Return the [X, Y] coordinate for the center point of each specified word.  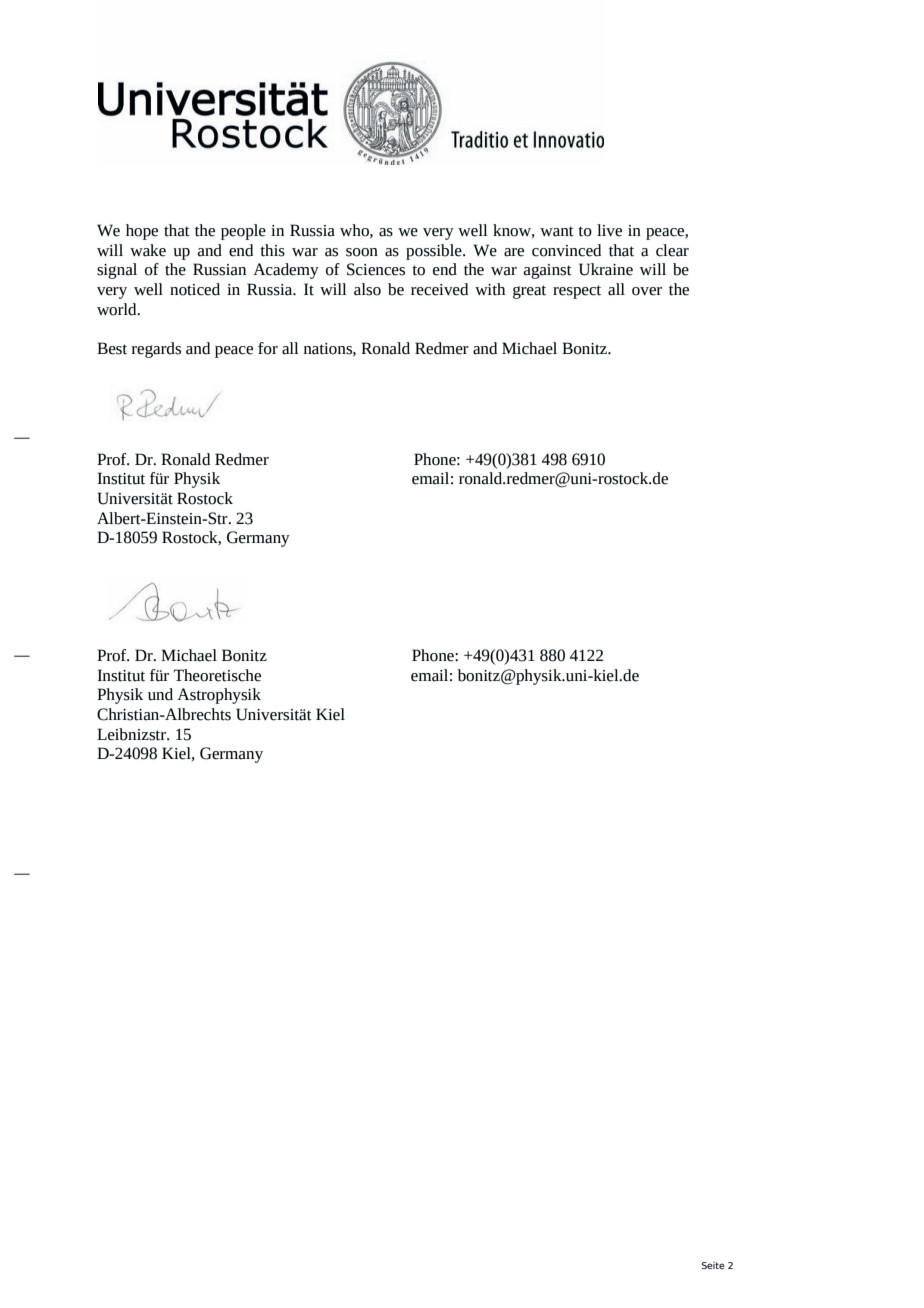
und [160, 694]
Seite [713, 1265]
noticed [195, 289]
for [268, 348]
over [647, 291]
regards [156, 350]
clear [672, 250]
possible [435, 252]
